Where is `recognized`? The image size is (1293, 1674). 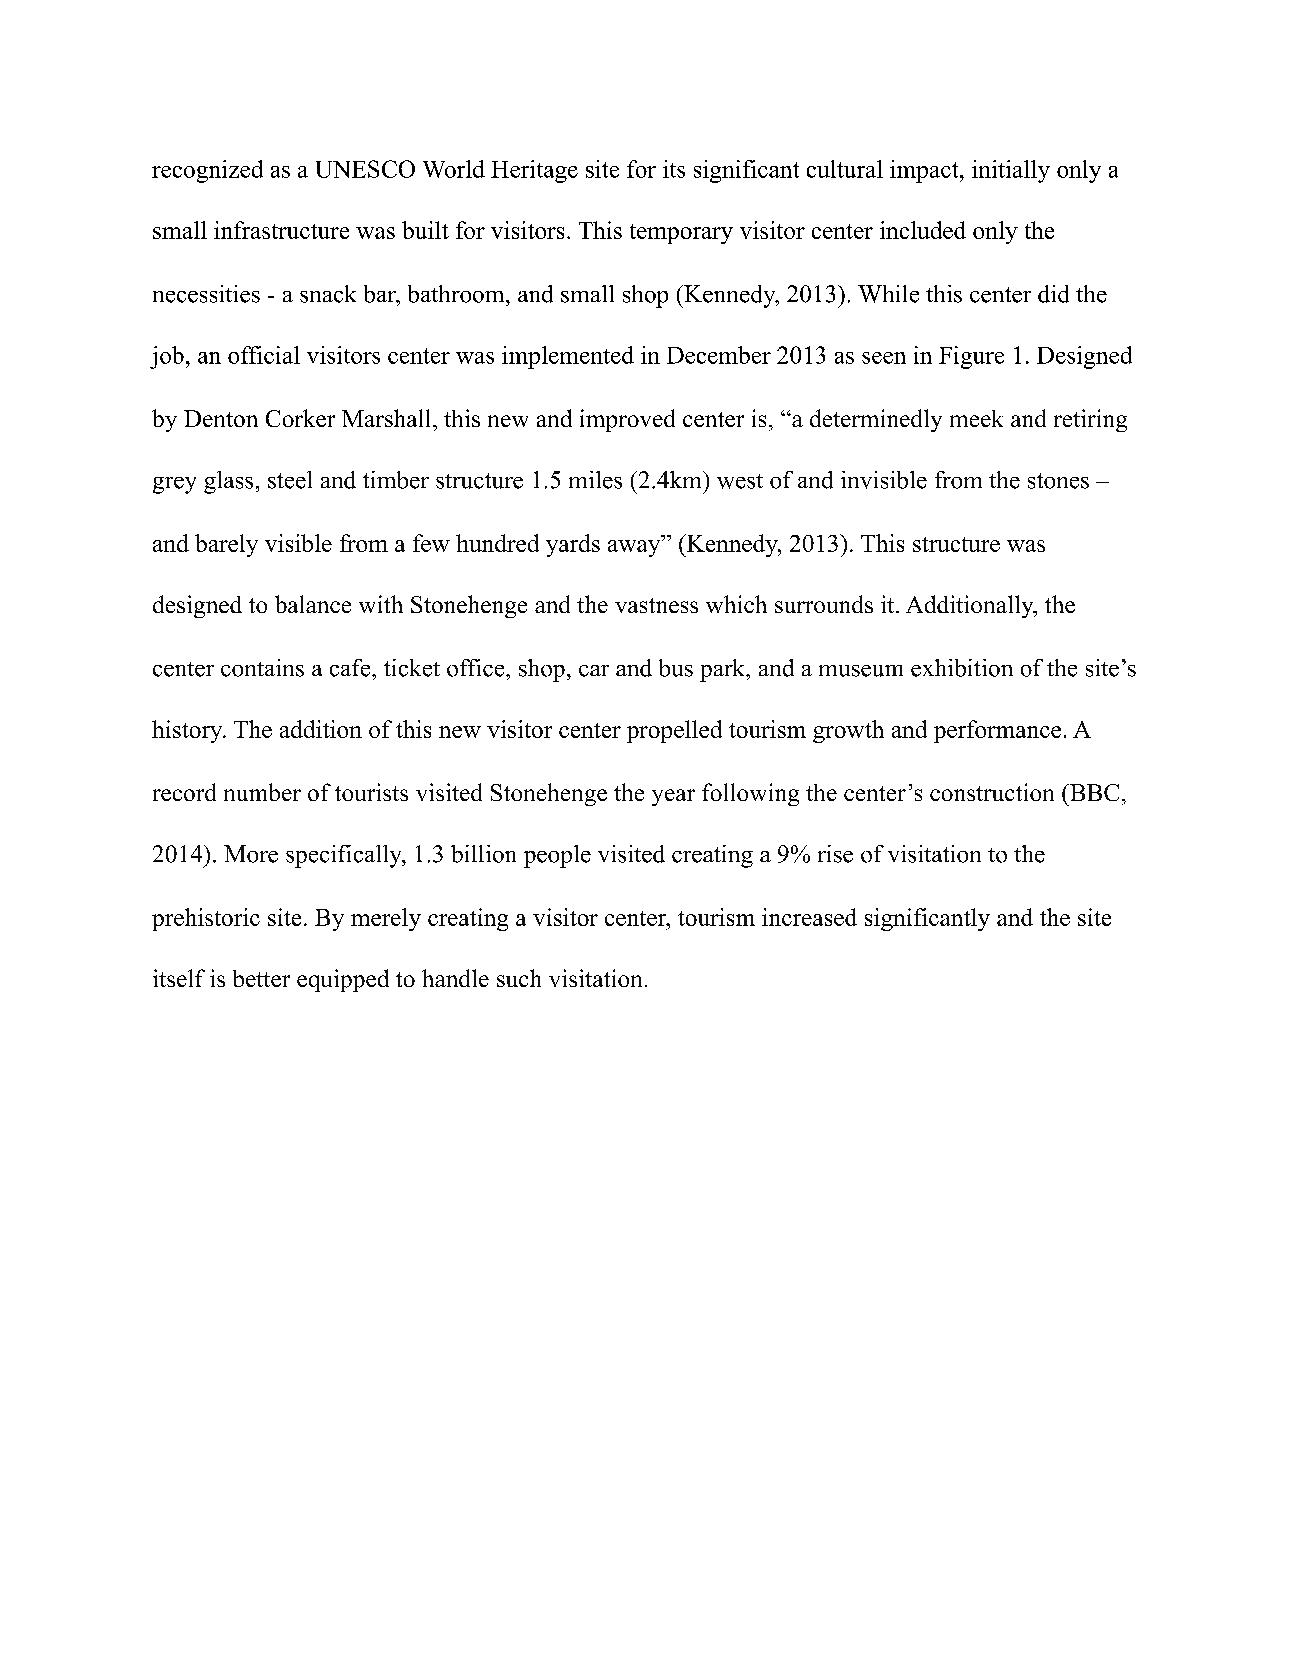 recognized is located at coordinates (207, 171).
